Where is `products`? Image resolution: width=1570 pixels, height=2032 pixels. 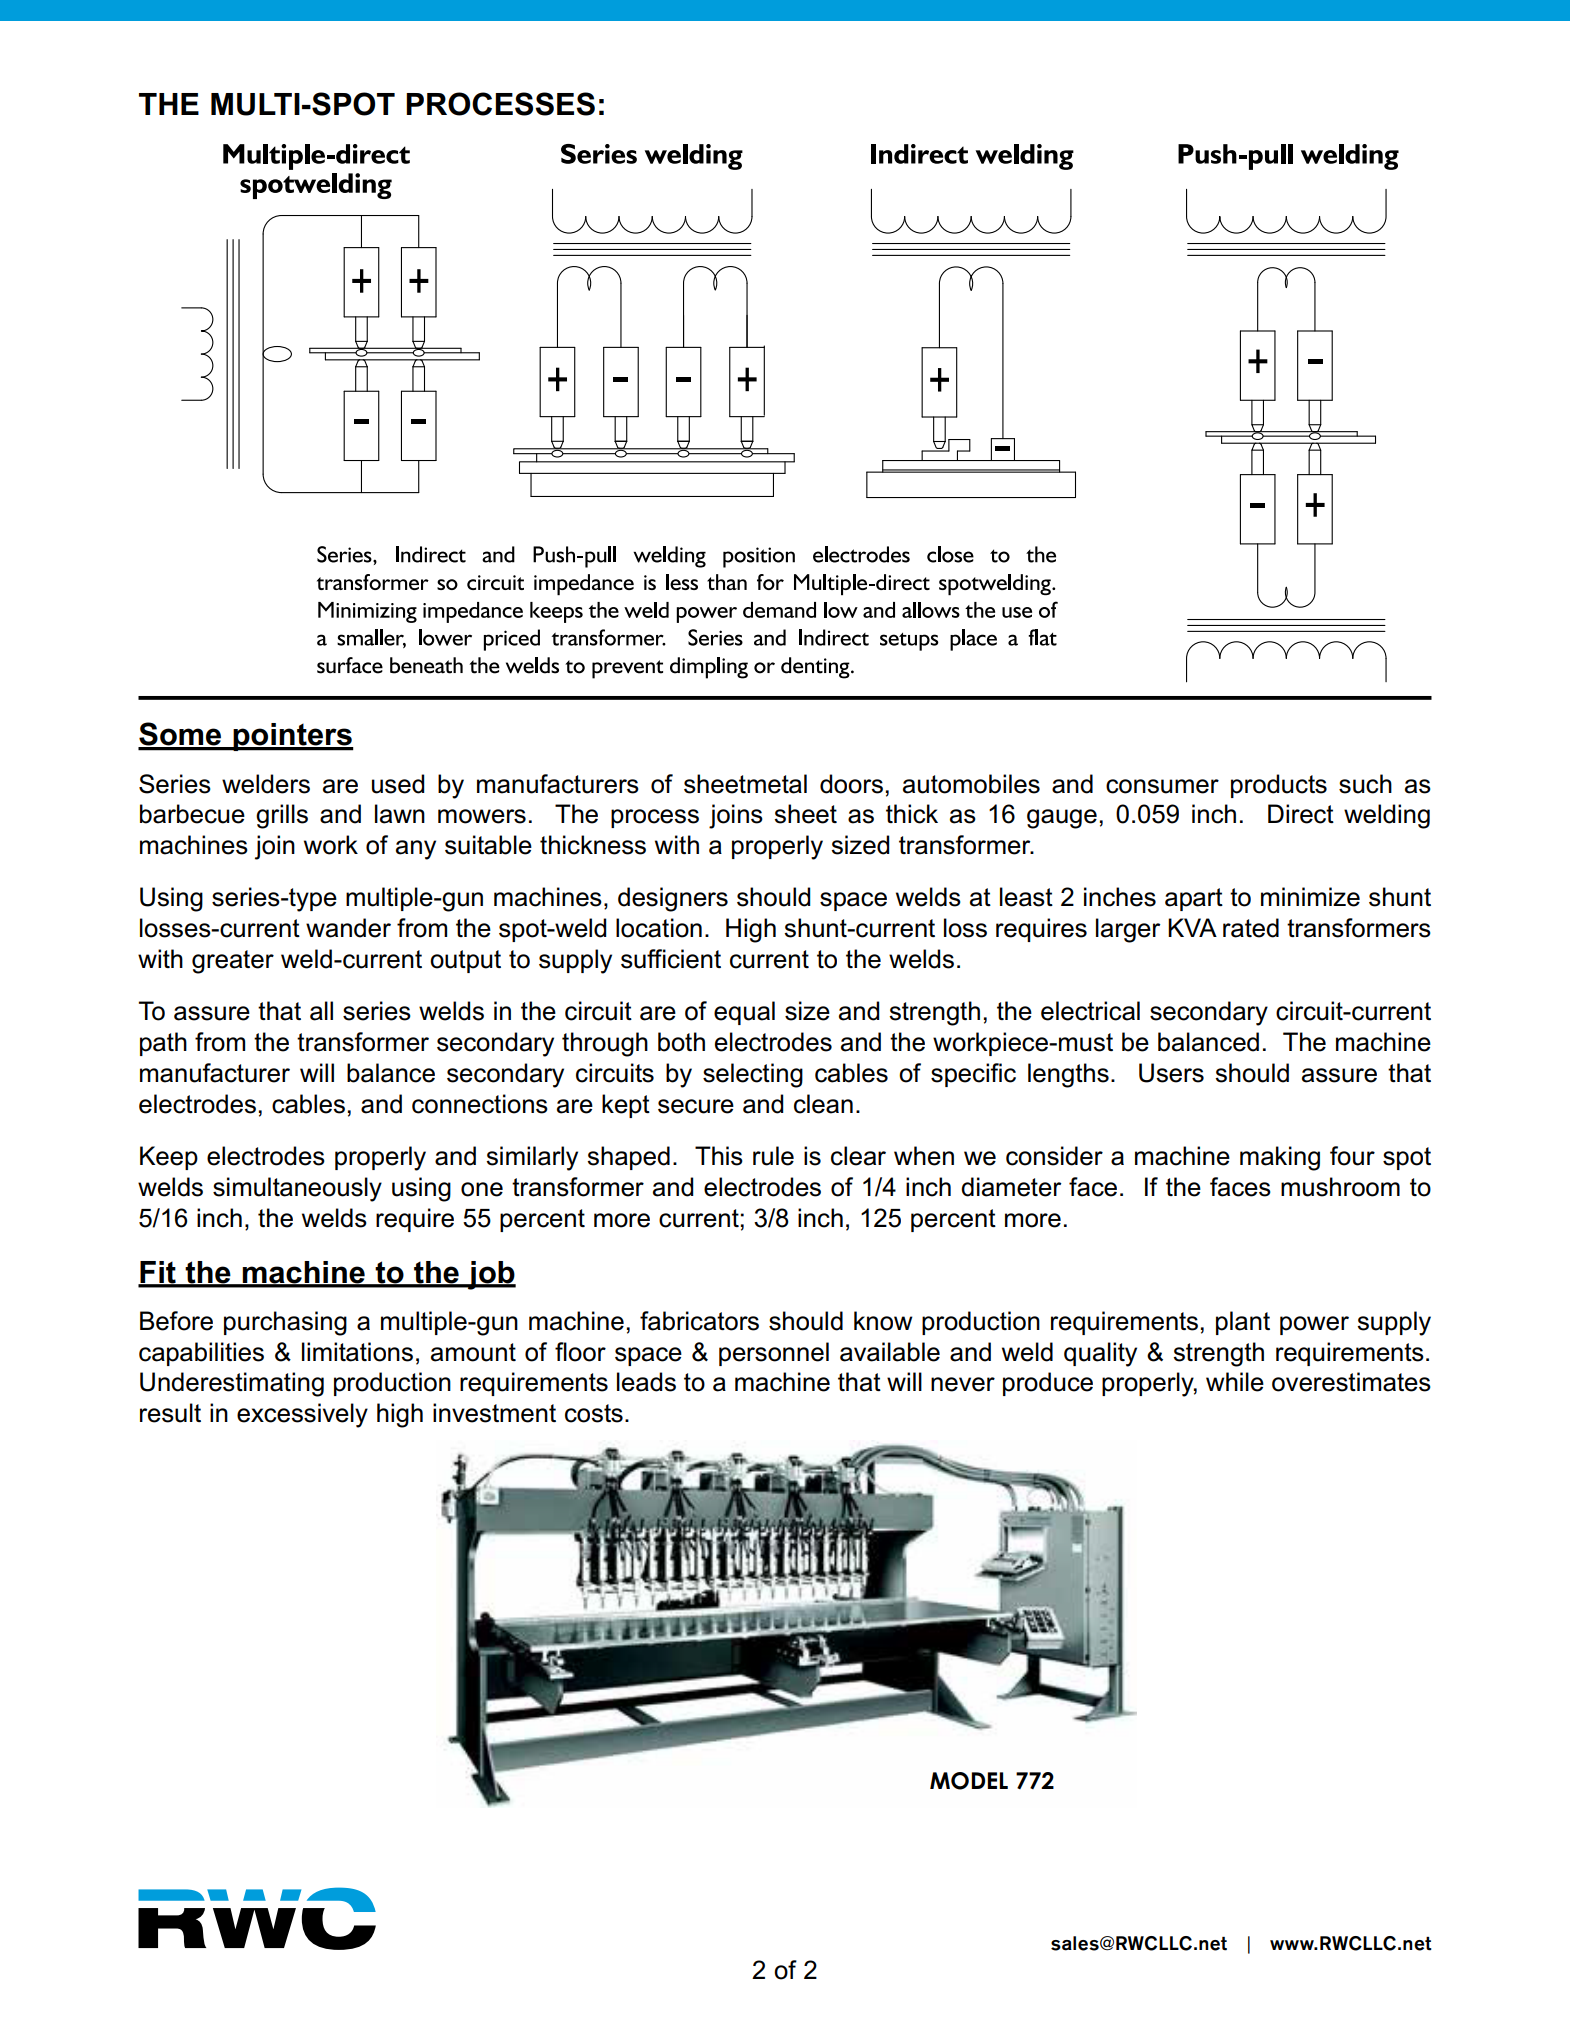
products is located at coordinates (1279, 786).
